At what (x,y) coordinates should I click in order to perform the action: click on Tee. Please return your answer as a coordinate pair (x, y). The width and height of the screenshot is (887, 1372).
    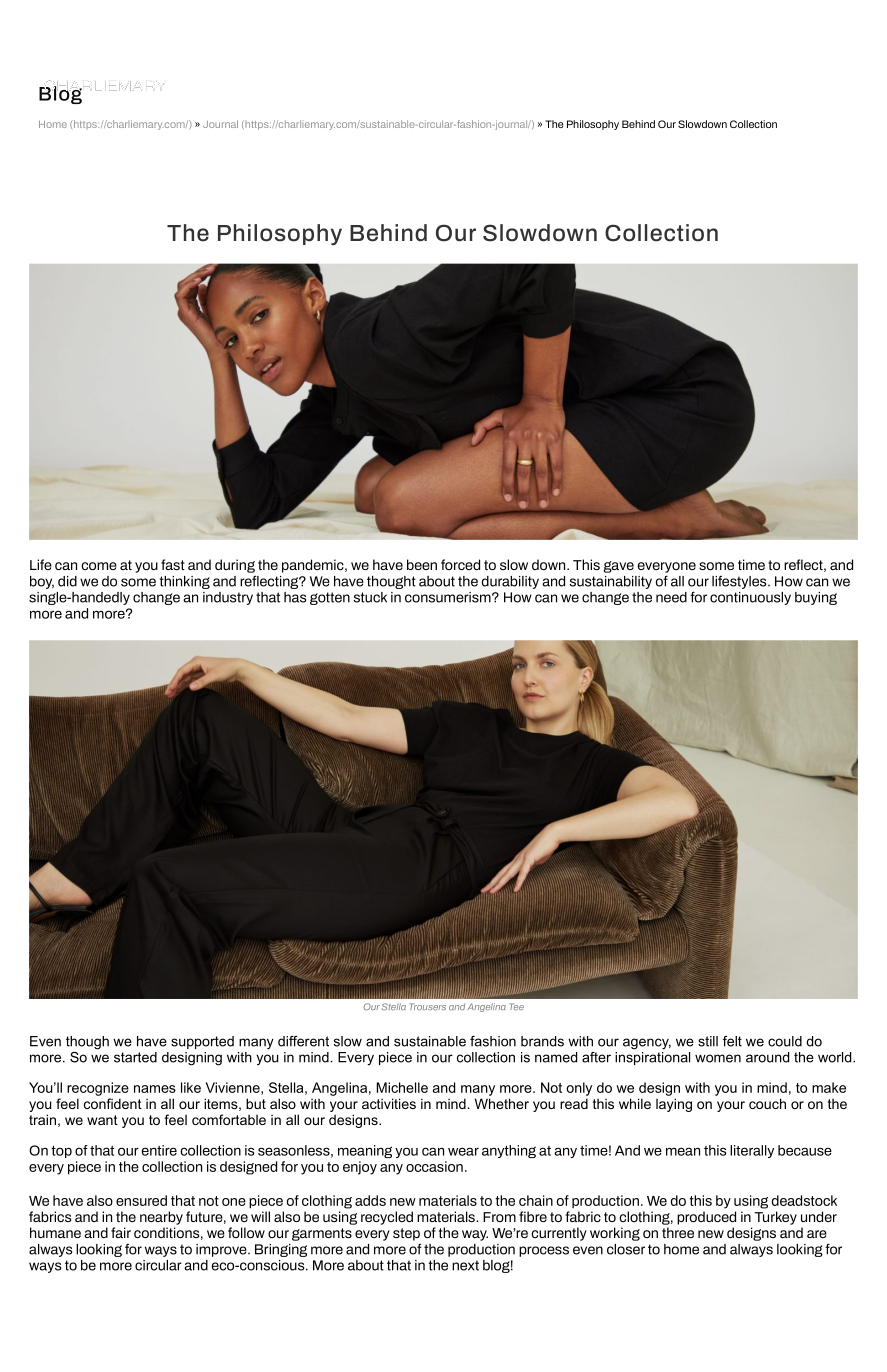
    Looking at the image, I should click on (516, 1006).
